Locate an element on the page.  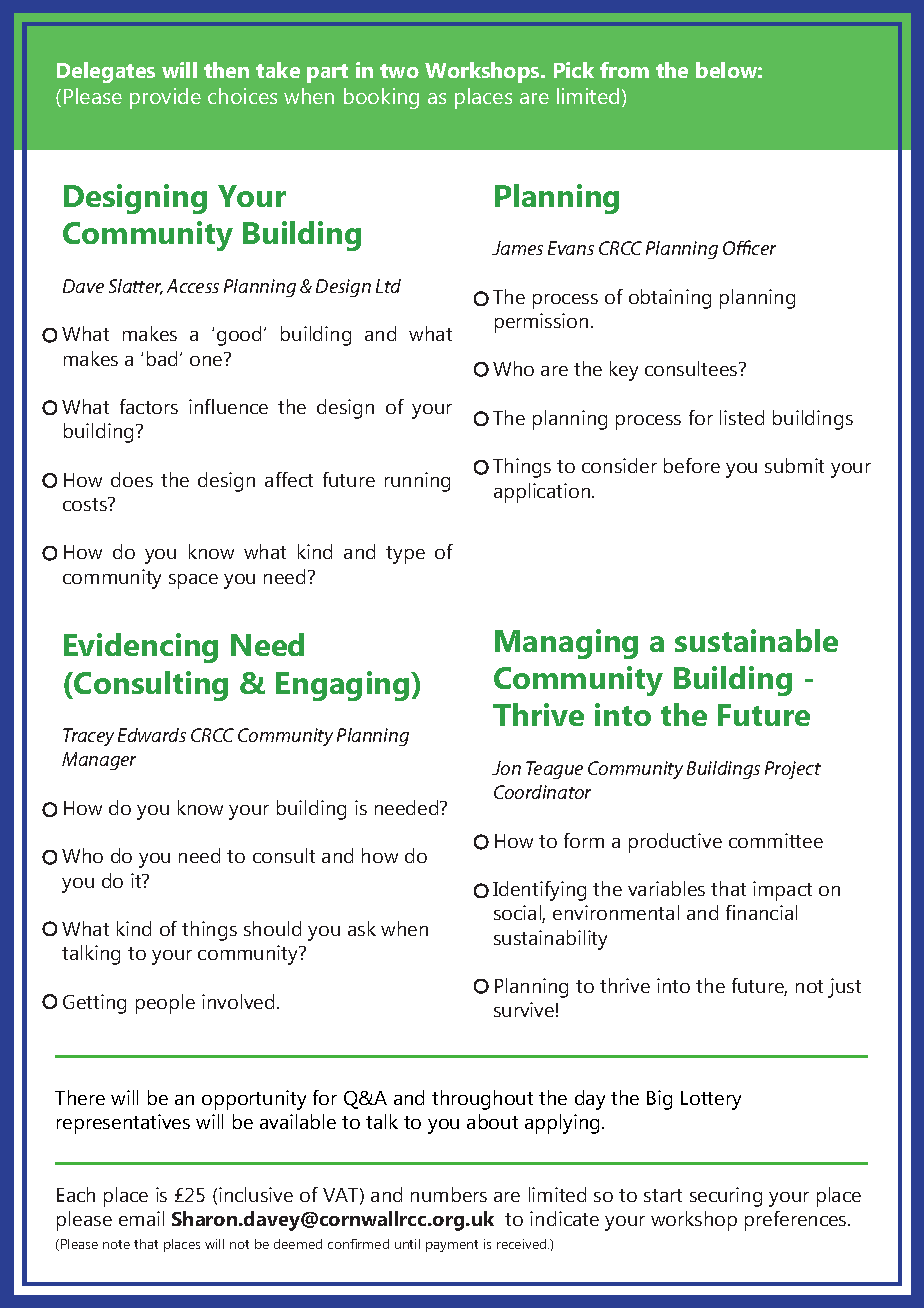
financial is located at coordinates (761, 912).
